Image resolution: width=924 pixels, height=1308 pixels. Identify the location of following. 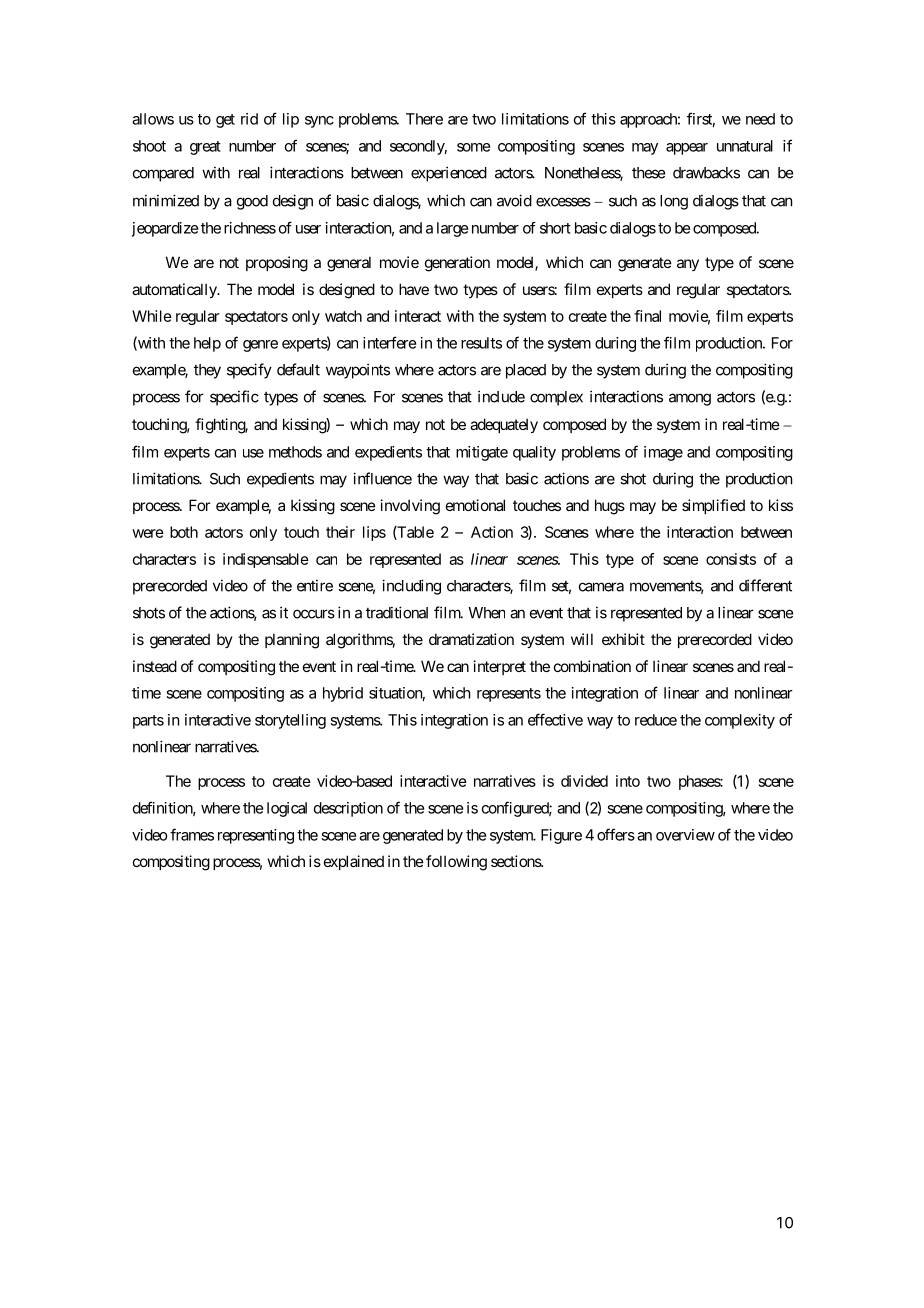
(456, 863).
